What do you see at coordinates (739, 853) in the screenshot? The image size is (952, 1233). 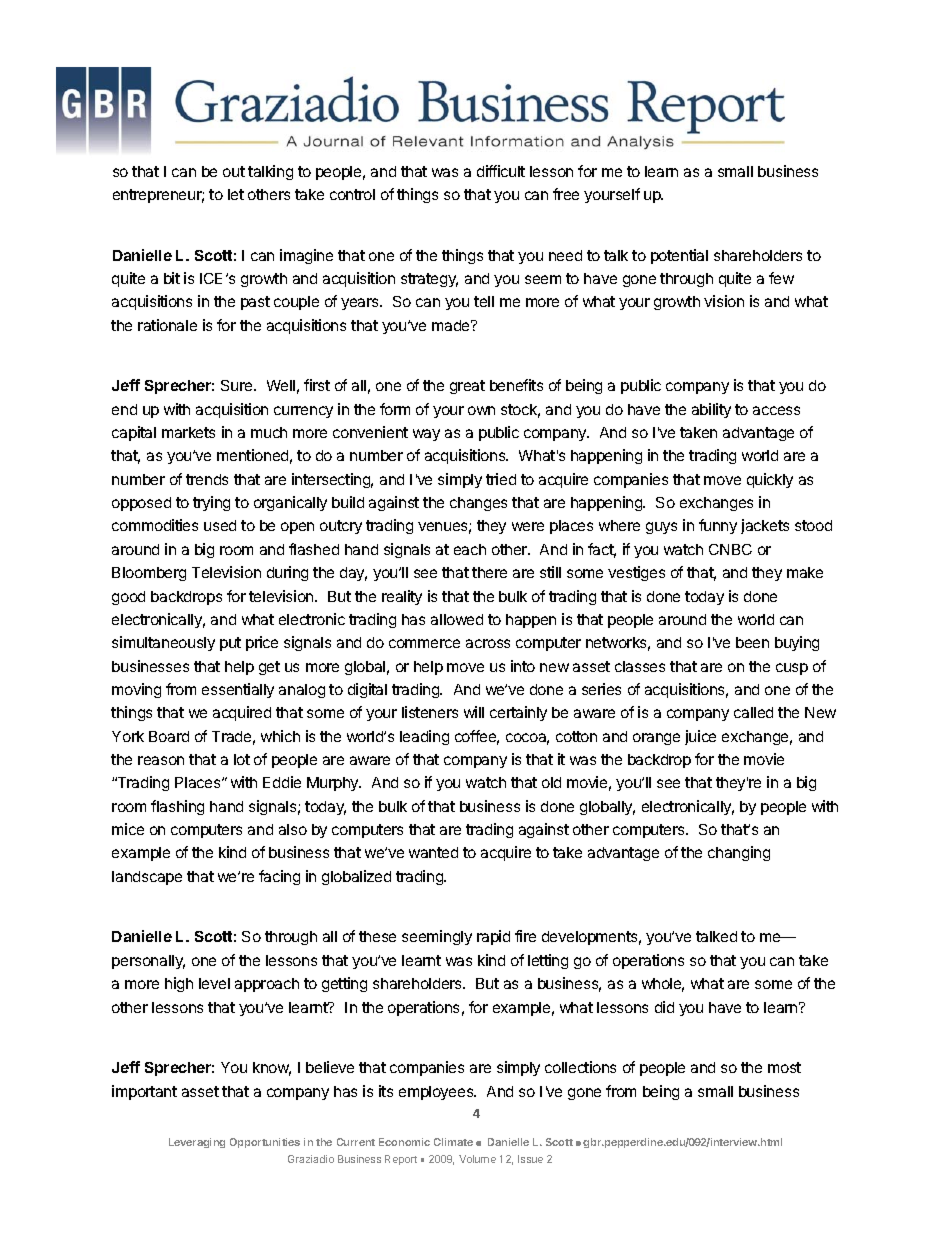 I see `changing` at bounding box center [739, 853].
